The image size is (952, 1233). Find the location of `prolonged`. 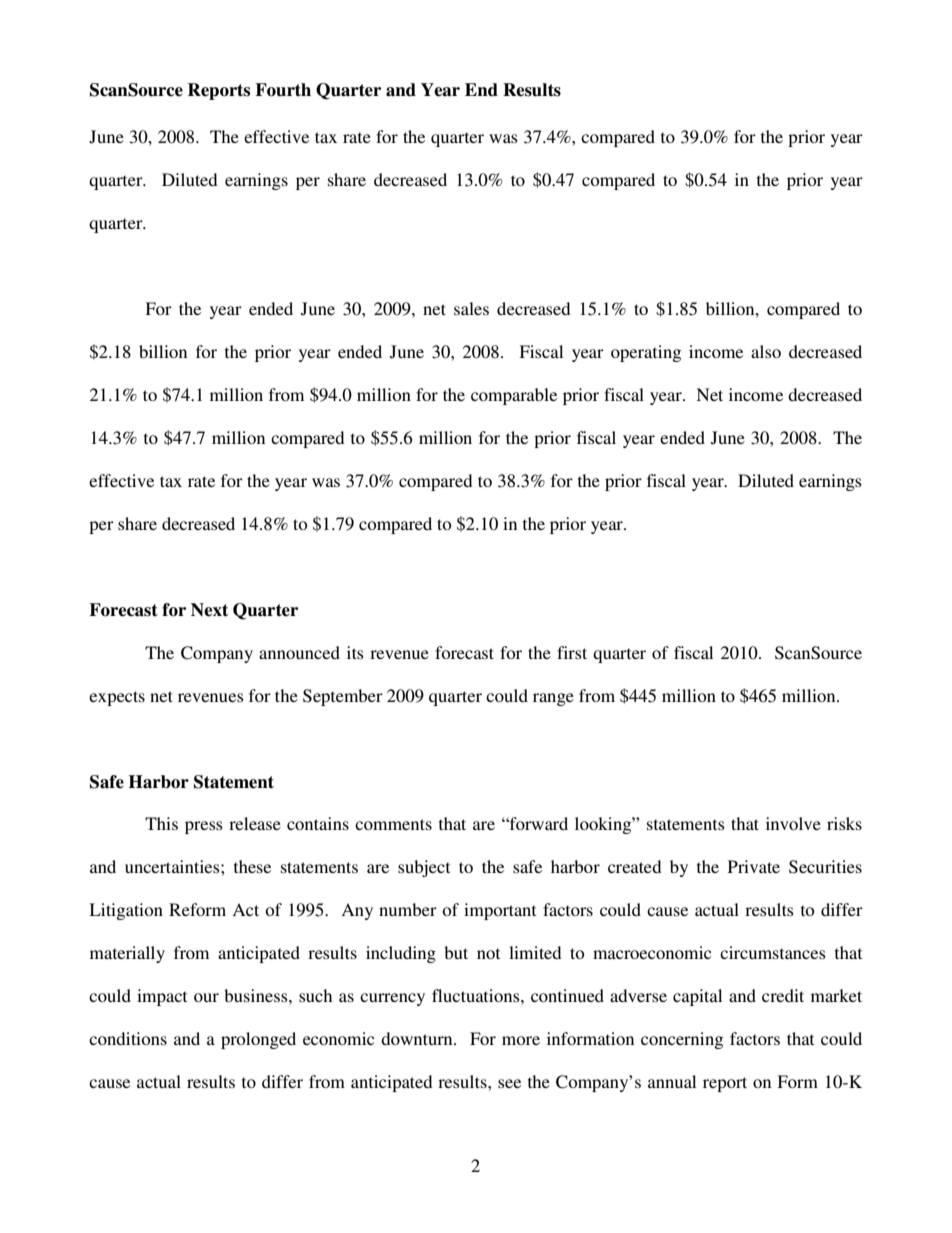

prolonged is located at coordinates (258, 1040).
